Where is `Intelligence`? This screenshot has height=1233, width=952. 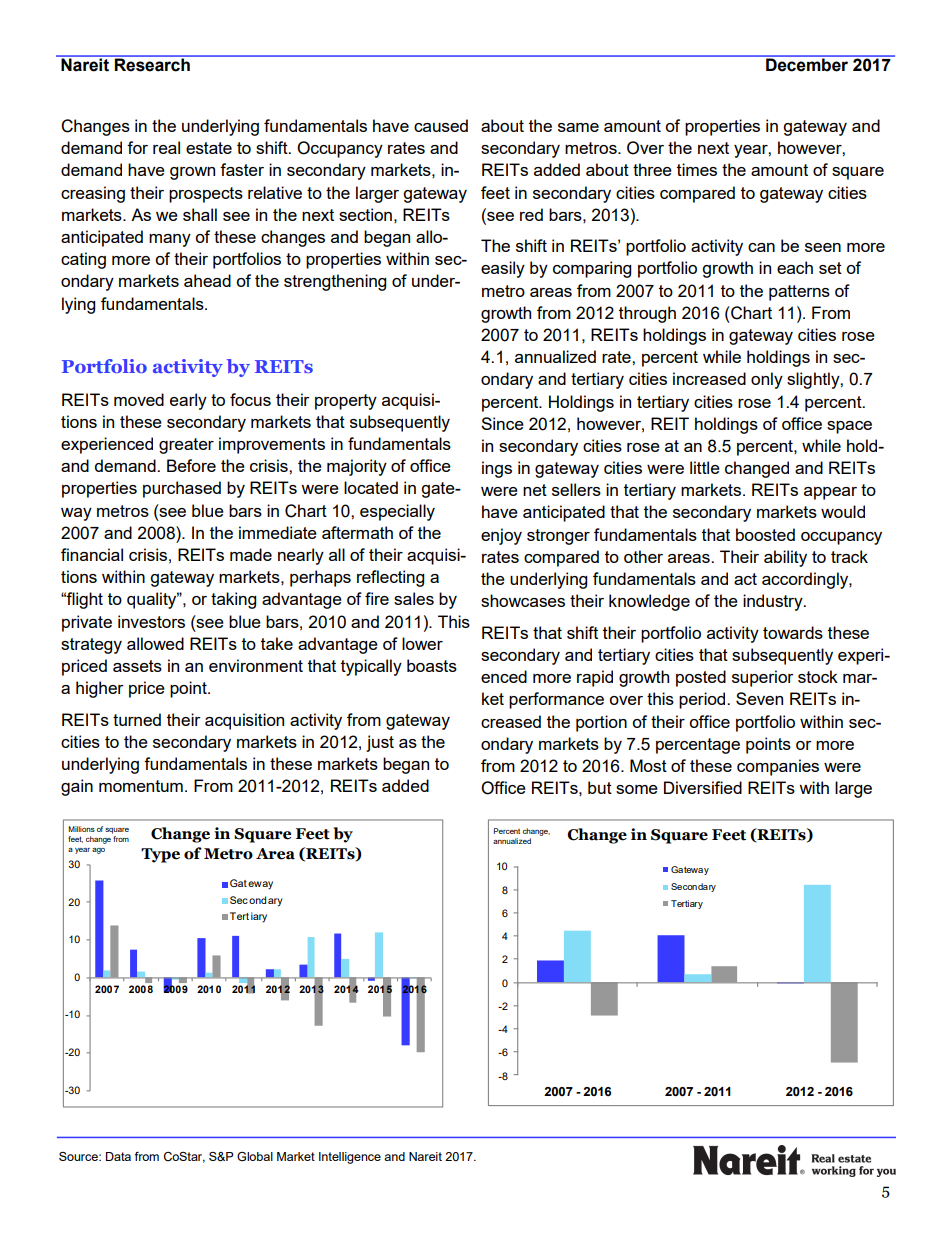 Intelligence is located at coordinates (350, 1158).
